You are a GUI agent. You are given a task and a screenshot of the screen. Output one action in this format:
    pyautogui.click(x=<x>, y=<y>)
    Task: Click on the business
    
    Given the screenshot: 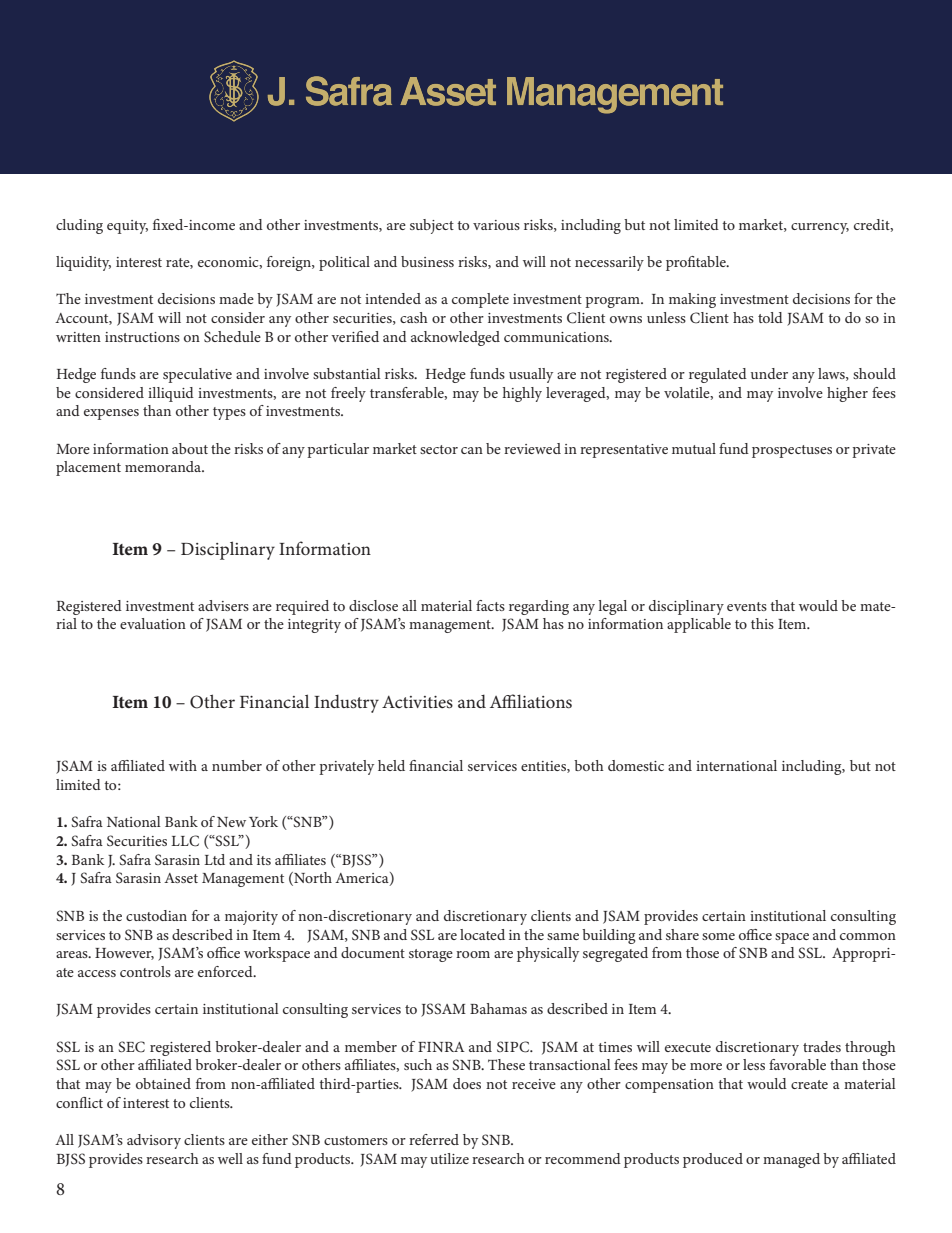 What is the action you would take?
    pyautogui.click(x=427, y=261)
